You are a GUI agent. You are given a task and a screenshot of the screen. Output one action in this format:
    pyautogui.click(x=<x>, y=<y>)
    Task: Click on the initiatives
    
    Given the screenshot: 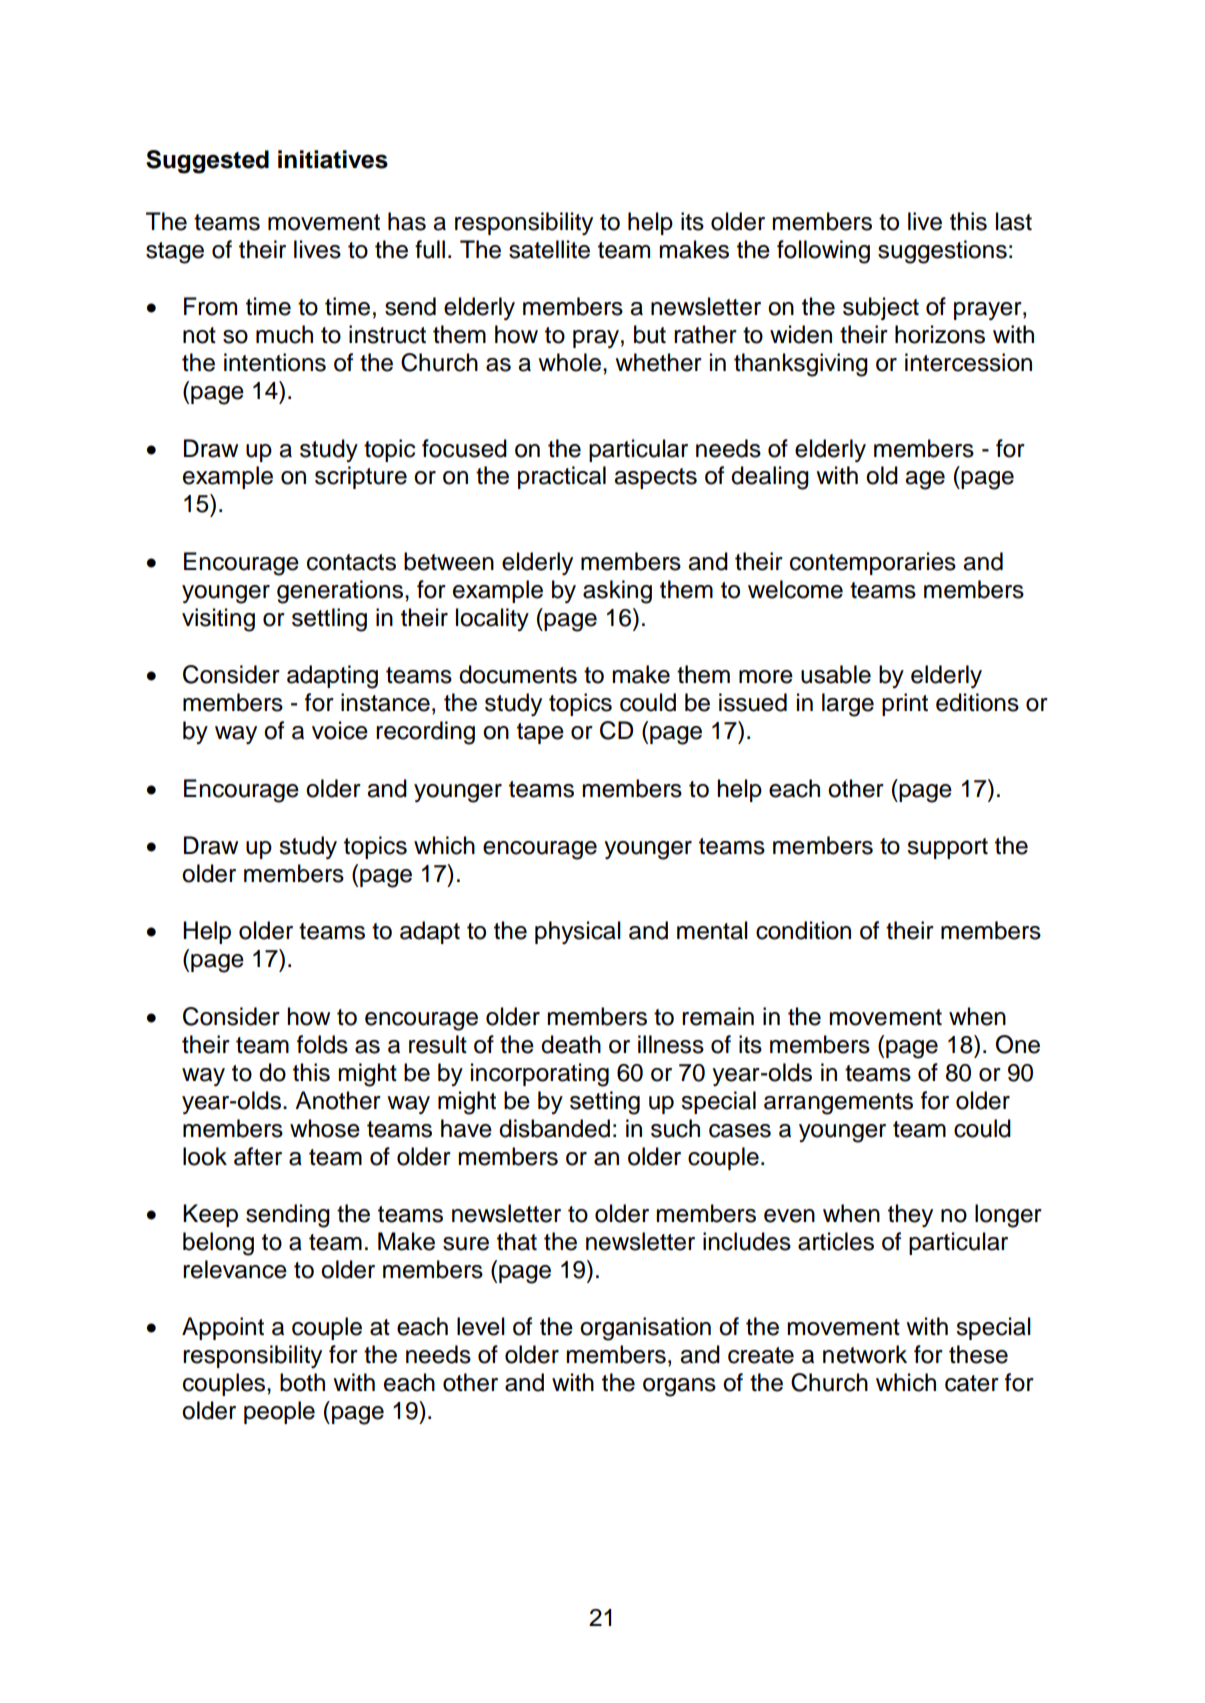 What is the action you would take?
    pyautogui.click(x=333, y=159)
